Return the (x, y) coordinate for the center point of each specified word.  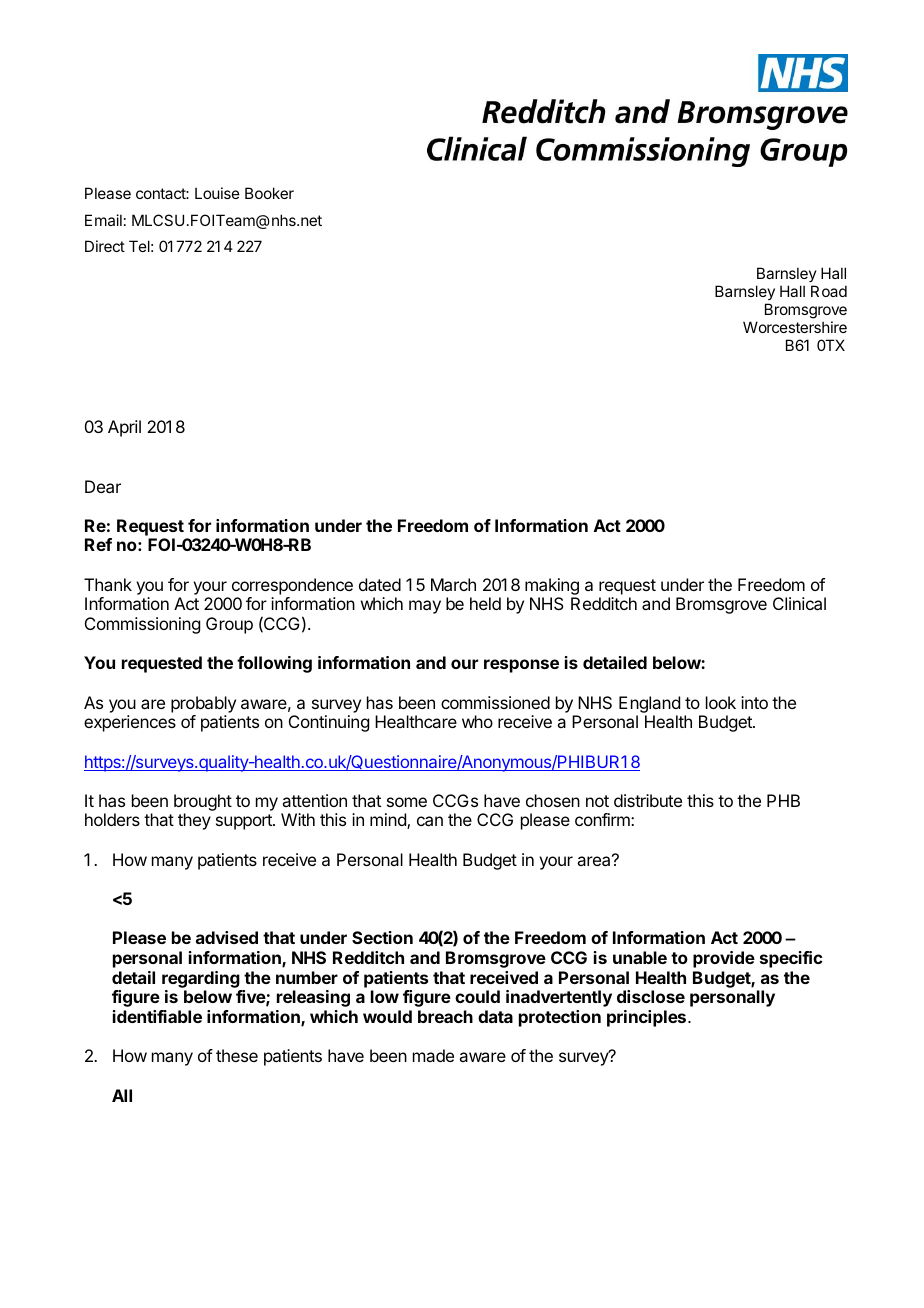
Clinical (799, 603)
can (430, 821)
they (194, 821)
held (485, 603)
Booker (269, 193)
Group (229, 625)
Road (829, 291)
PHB (783, 800)
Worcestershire (795, 327)
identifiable (157, 1016)
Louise (217, 193)
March (453, 584)
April (124, 428)
